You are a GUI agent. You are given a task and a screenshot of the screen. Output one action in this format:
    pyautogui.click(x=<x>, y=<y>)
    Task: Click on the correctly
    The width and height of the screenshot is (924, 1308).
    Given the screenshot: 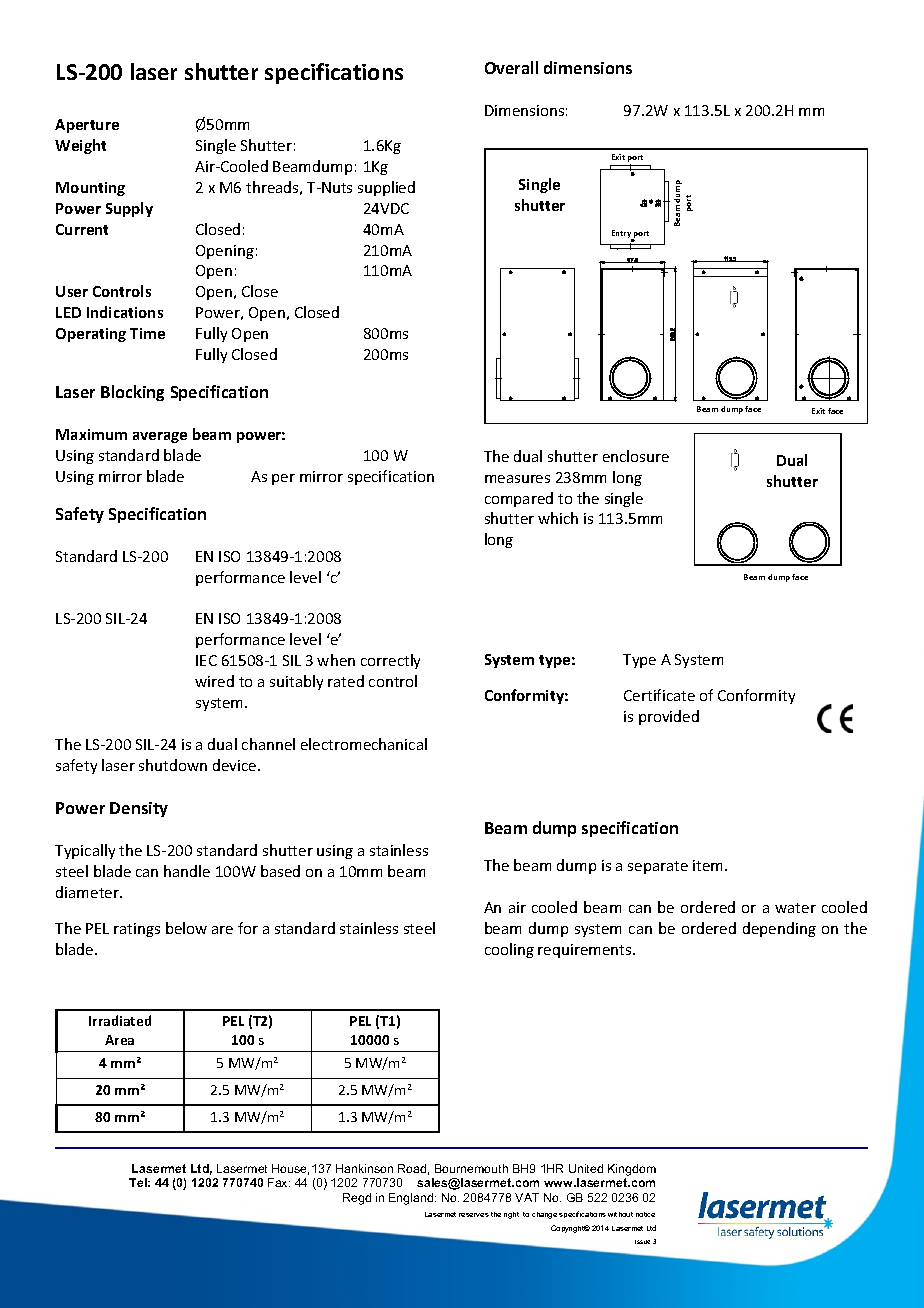 What is the action you would take?
    pyautogui.click(x=390, y=661)
